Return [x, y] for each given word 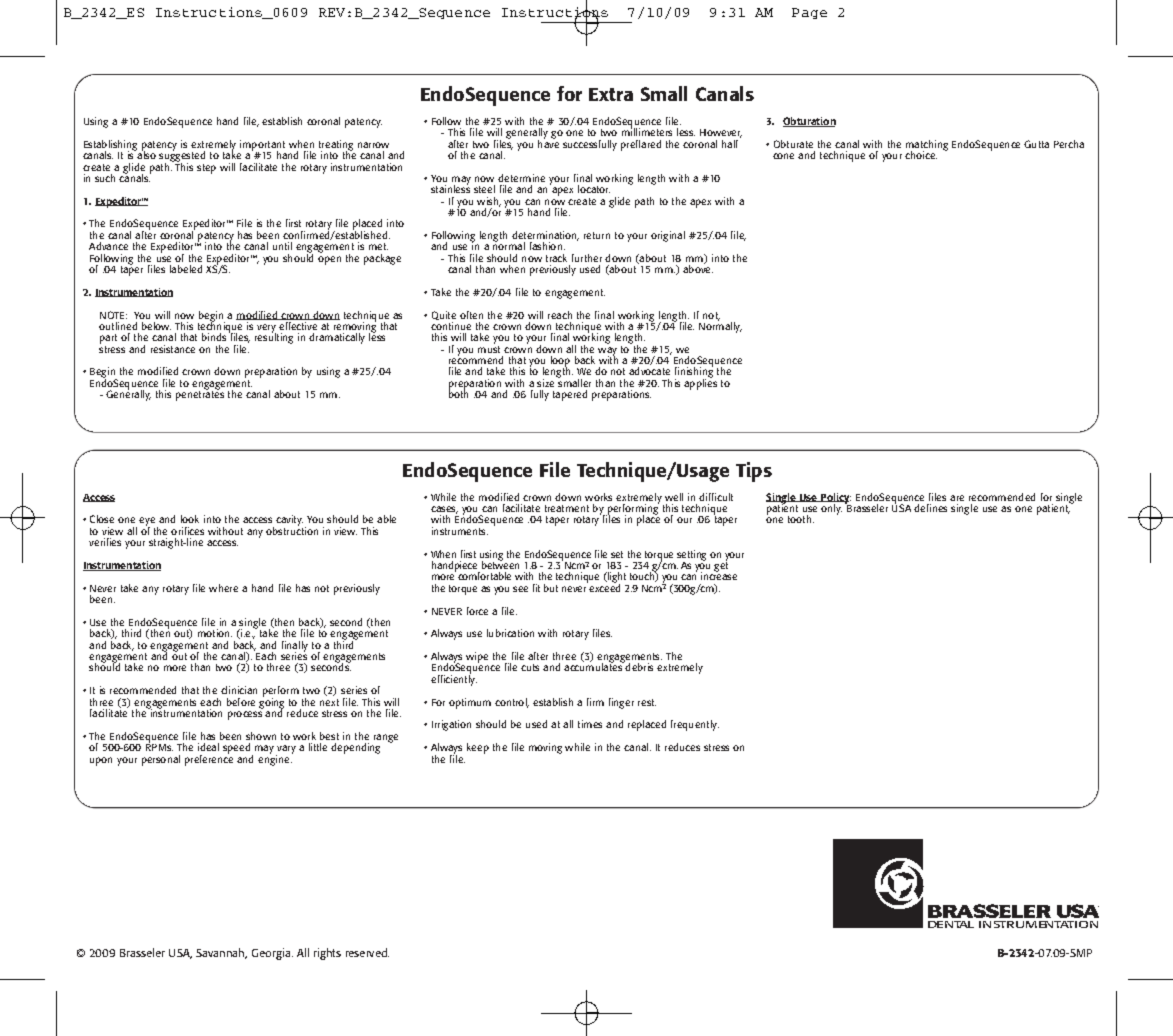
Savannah [221, 953]
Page [809, 13]
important [262, 146]
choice [921, 155]
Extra [611, 94]
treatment [567, 508]
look [190, 519]
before [241, 702]
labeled [186, 269]
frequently [695, 725]
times [590, 724]
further [587, 258]
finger [621, 703]
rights [327, 954]
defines [930, 508]
